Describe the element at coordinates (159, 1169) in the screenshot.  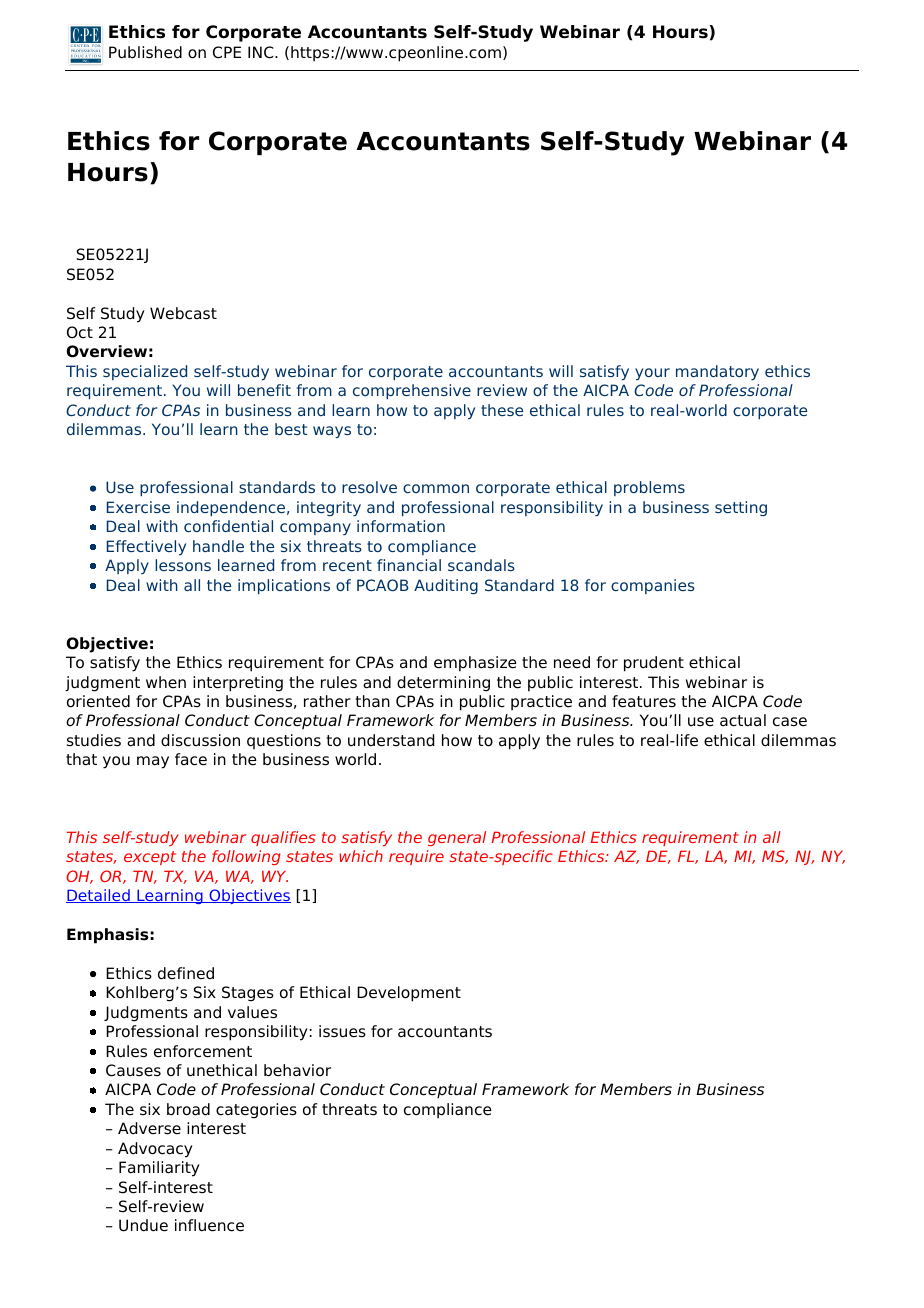
I see `Familiarity` at that location.
